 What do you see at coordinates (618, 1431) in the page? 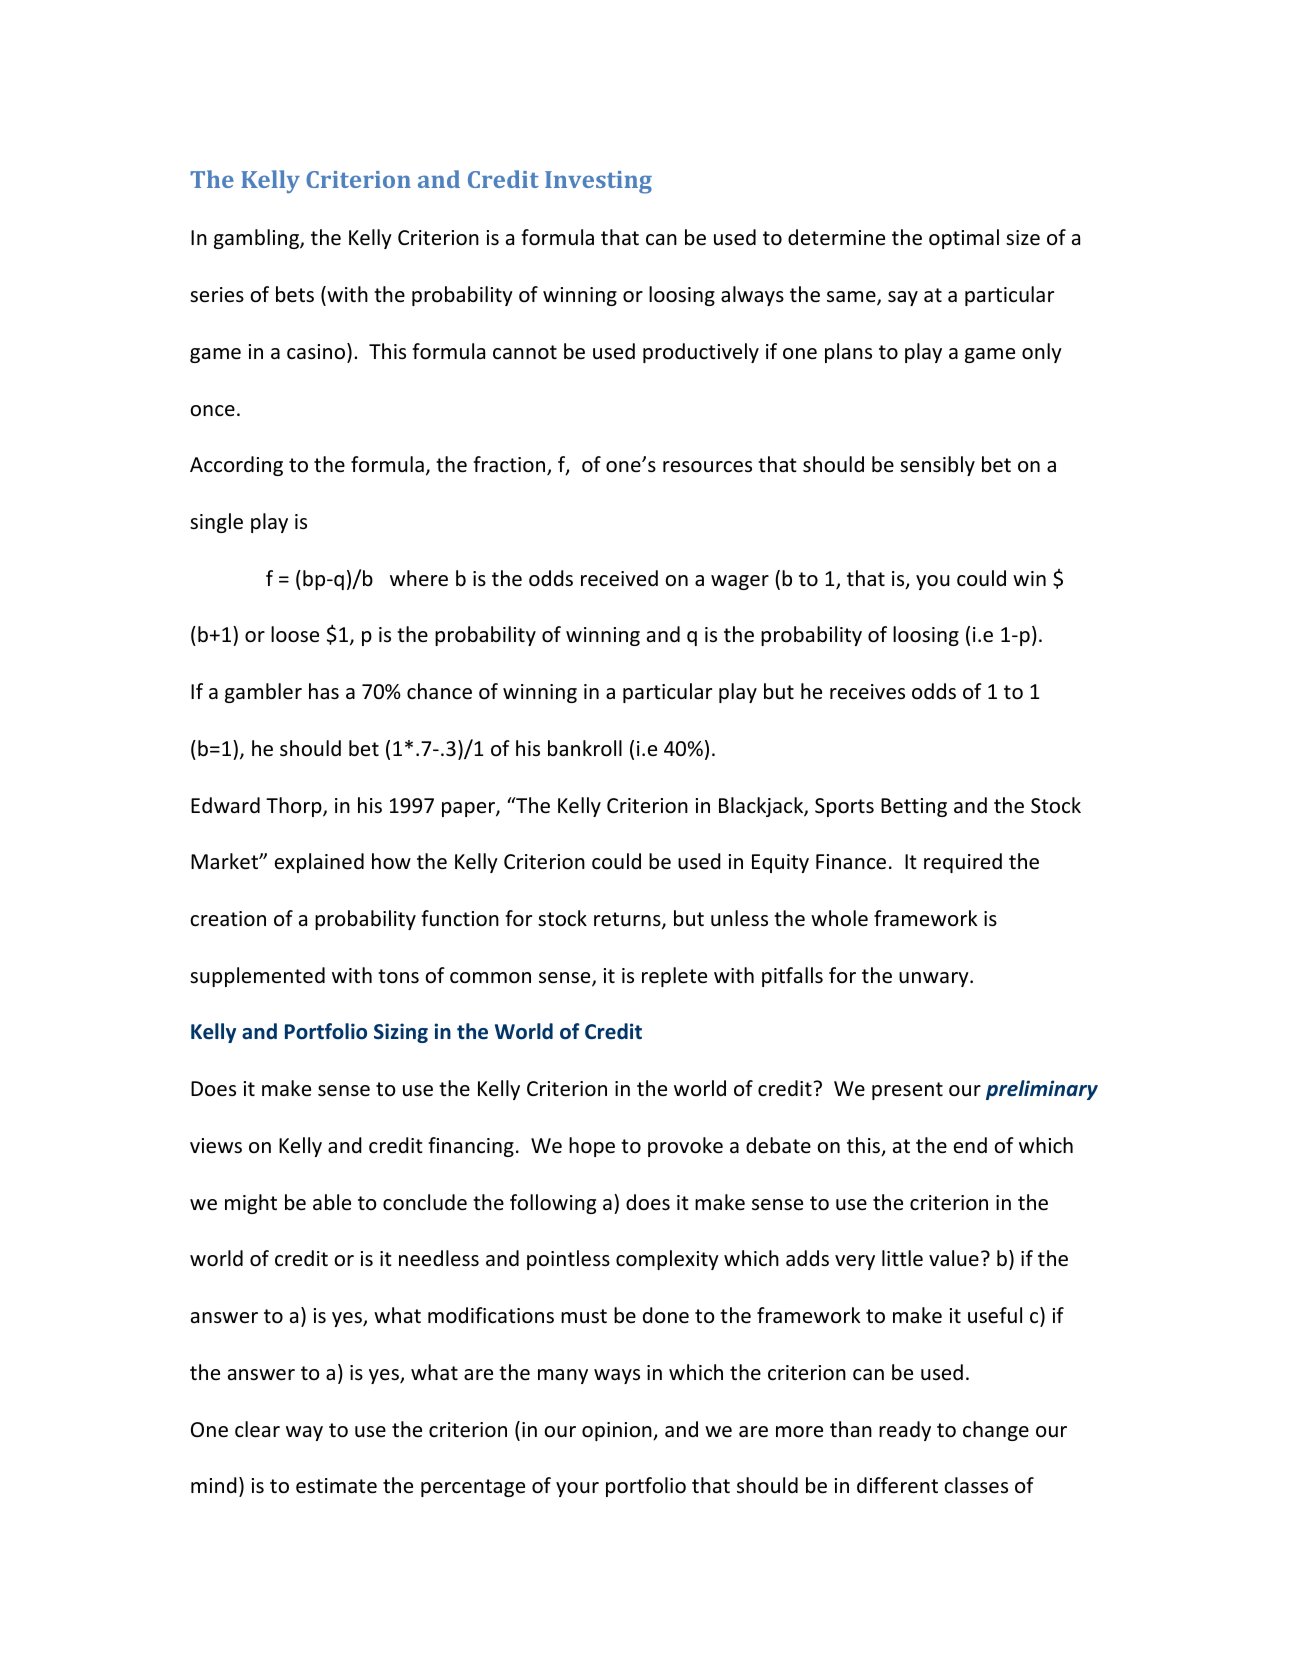
I see `opinion` at bounding box center [618, 1431].
